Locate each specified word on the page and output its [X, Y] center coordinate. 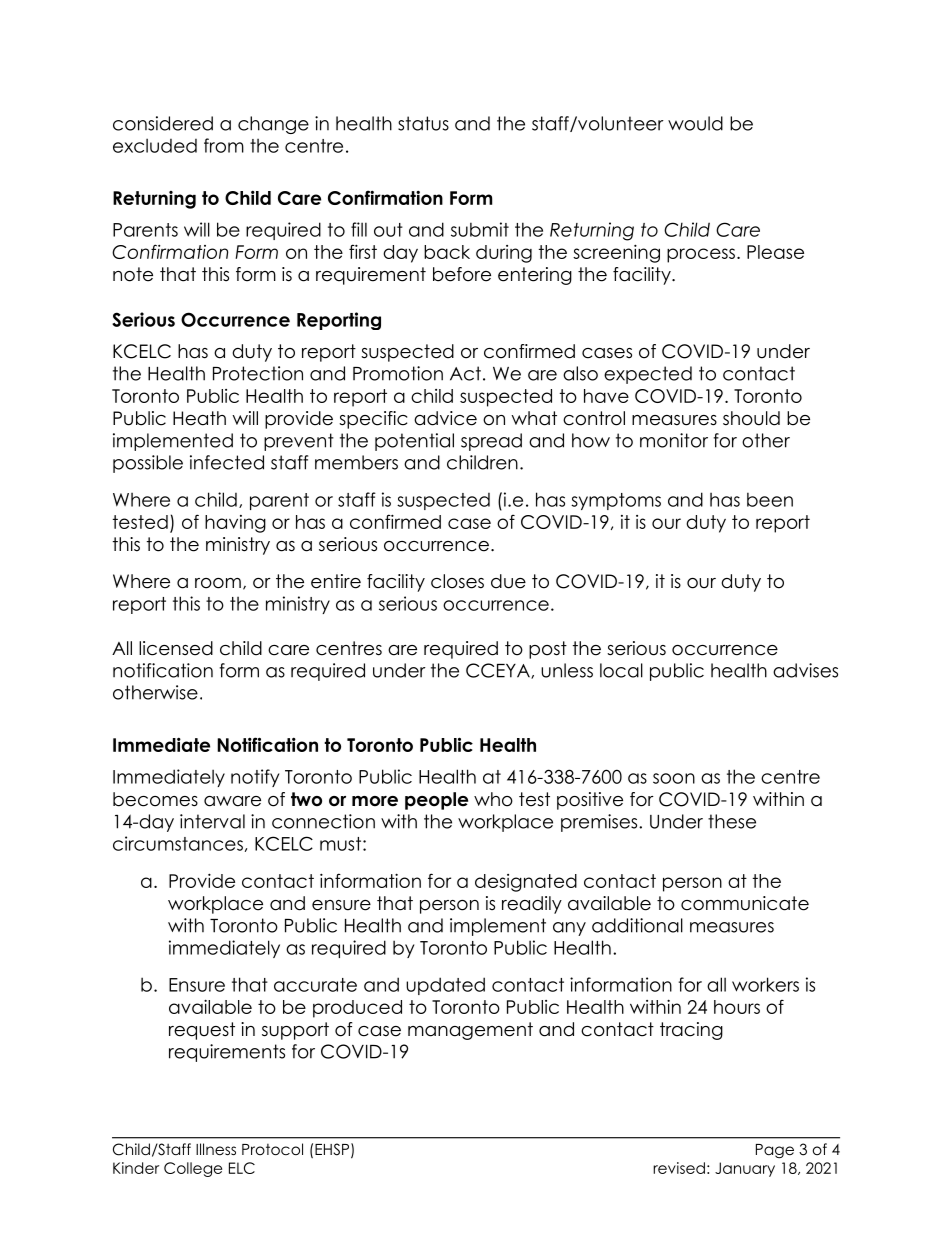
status [423, 123]
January [745, 1169]
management [470, 1031]
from [224, 145]
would [695, 123]
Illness [216, 1149]
